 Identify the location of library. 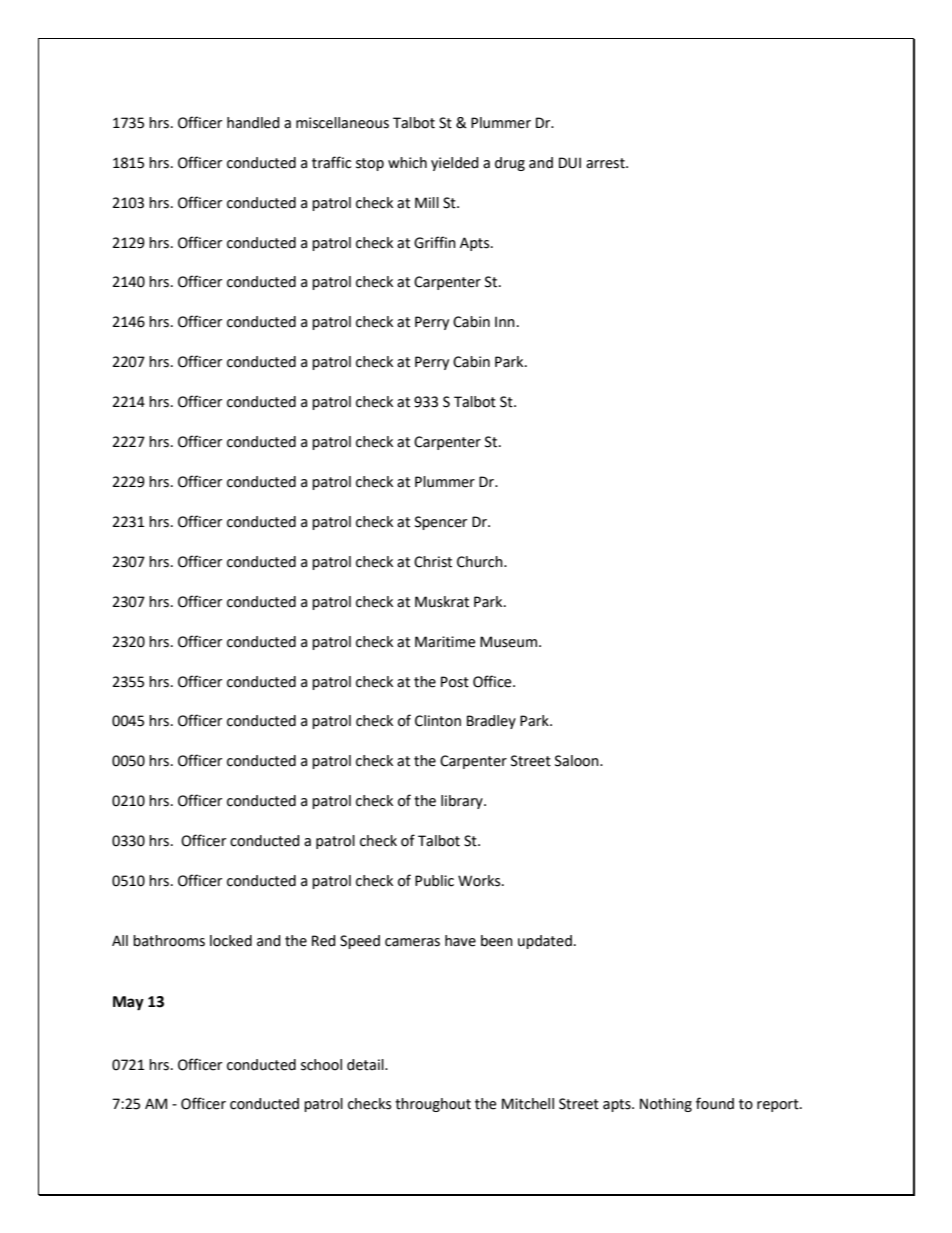
(463, 802).
